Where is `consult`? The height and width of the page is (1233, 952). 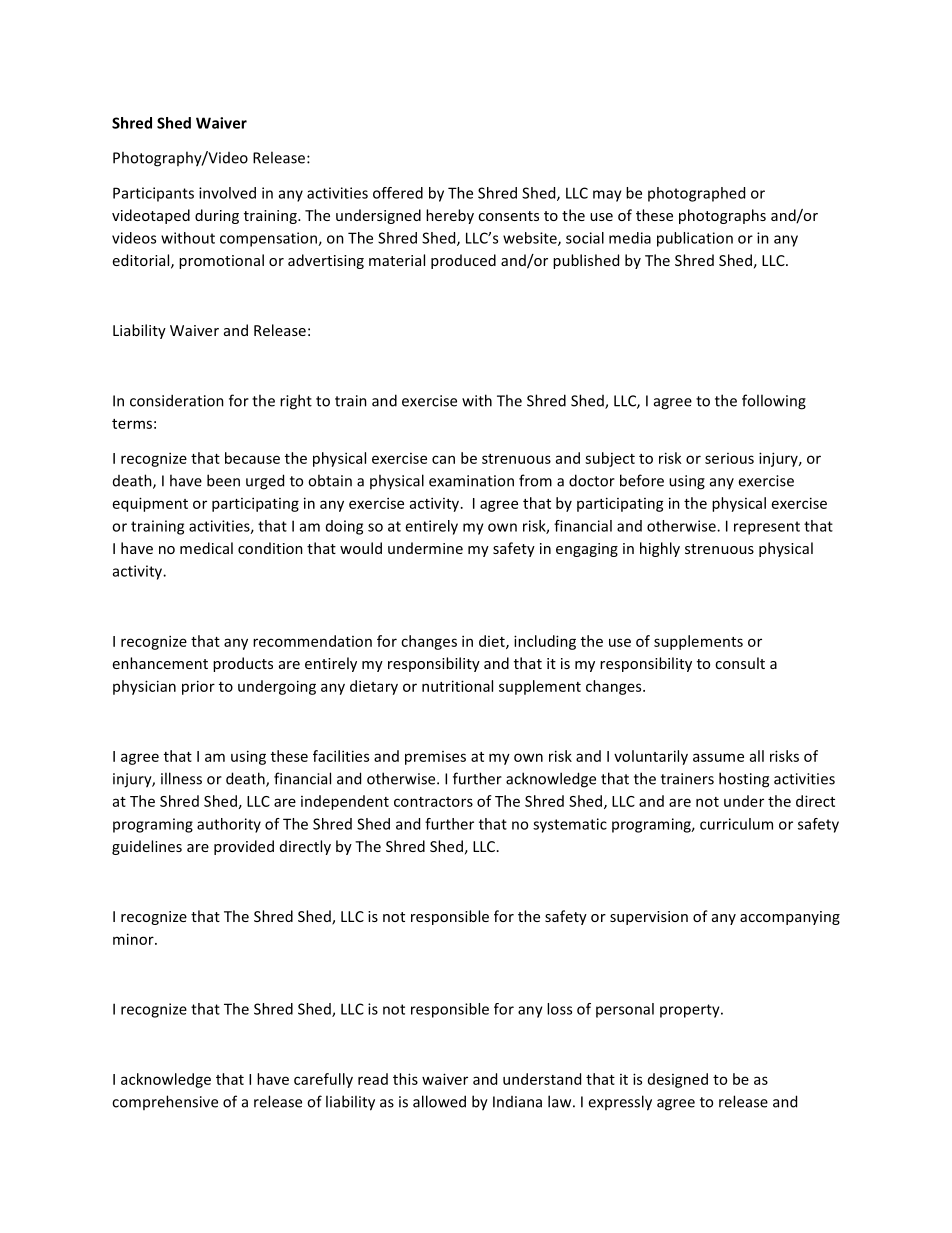
consult is located at coordinates (740, 663).
